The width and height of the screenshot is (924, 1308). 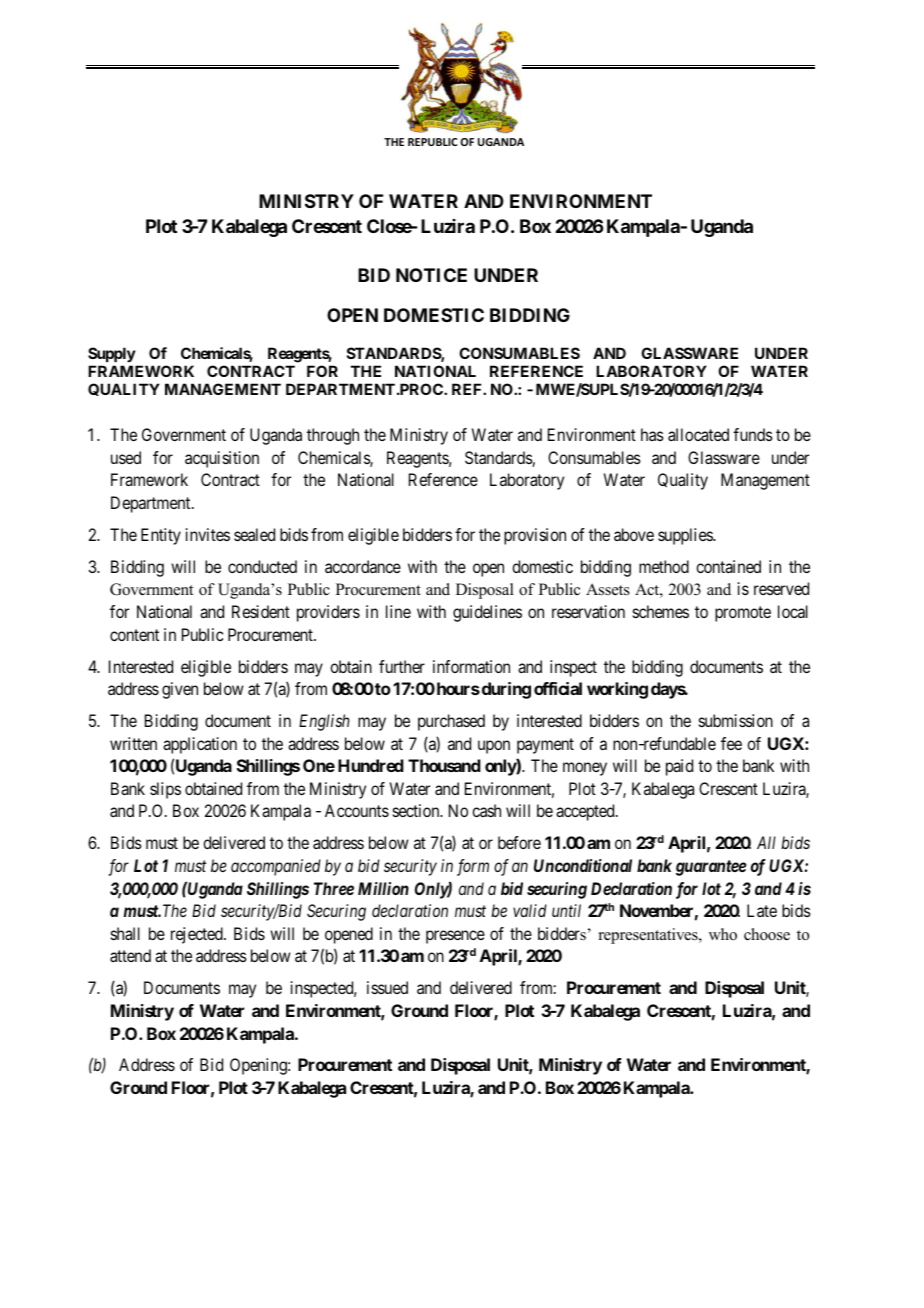 I want to click on promote, so click(x=743, y=614).
